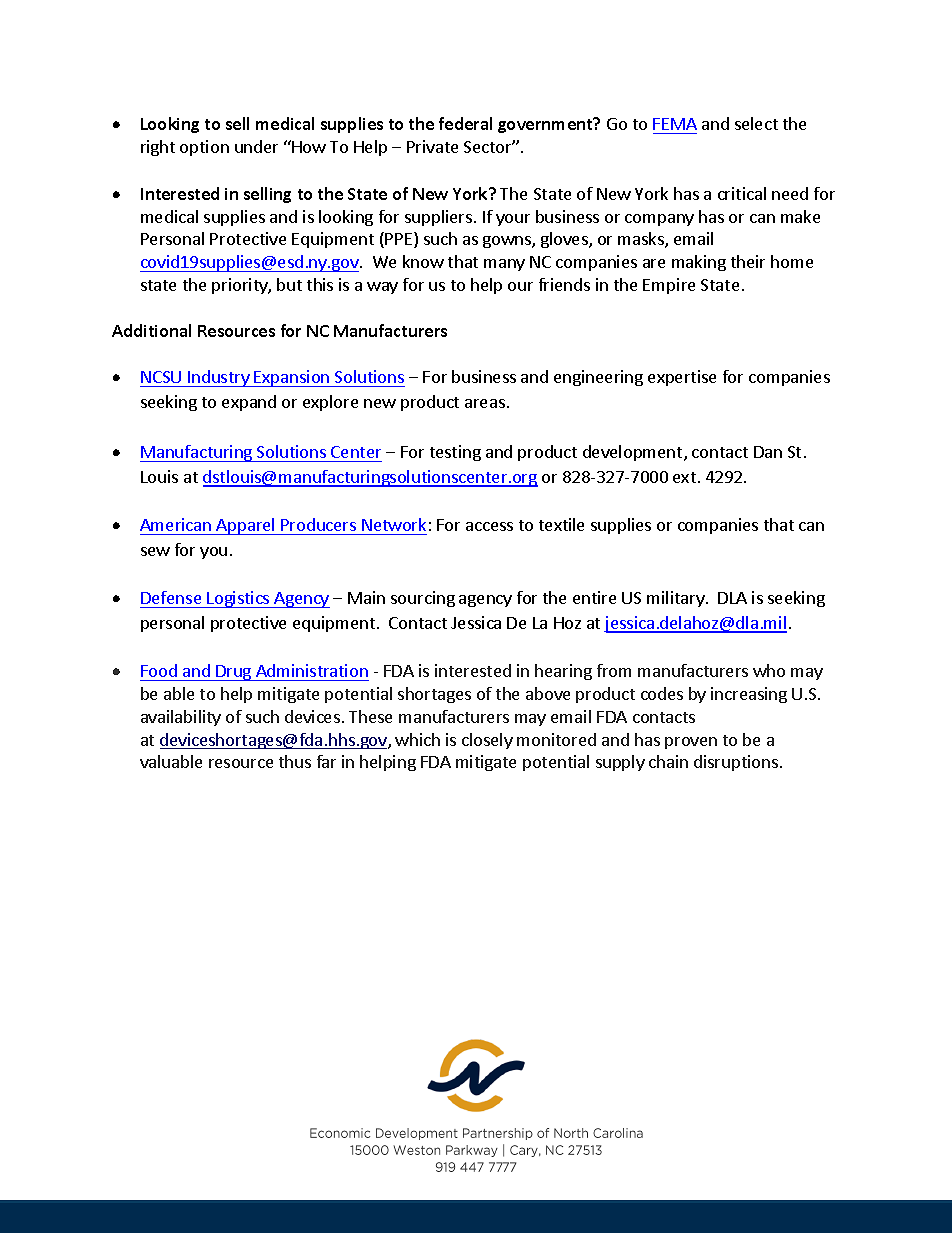 The height and width of the page is (1233, 952). Describe the element at coordinates (768, 452) in the page. I see `Dan` at that location.
